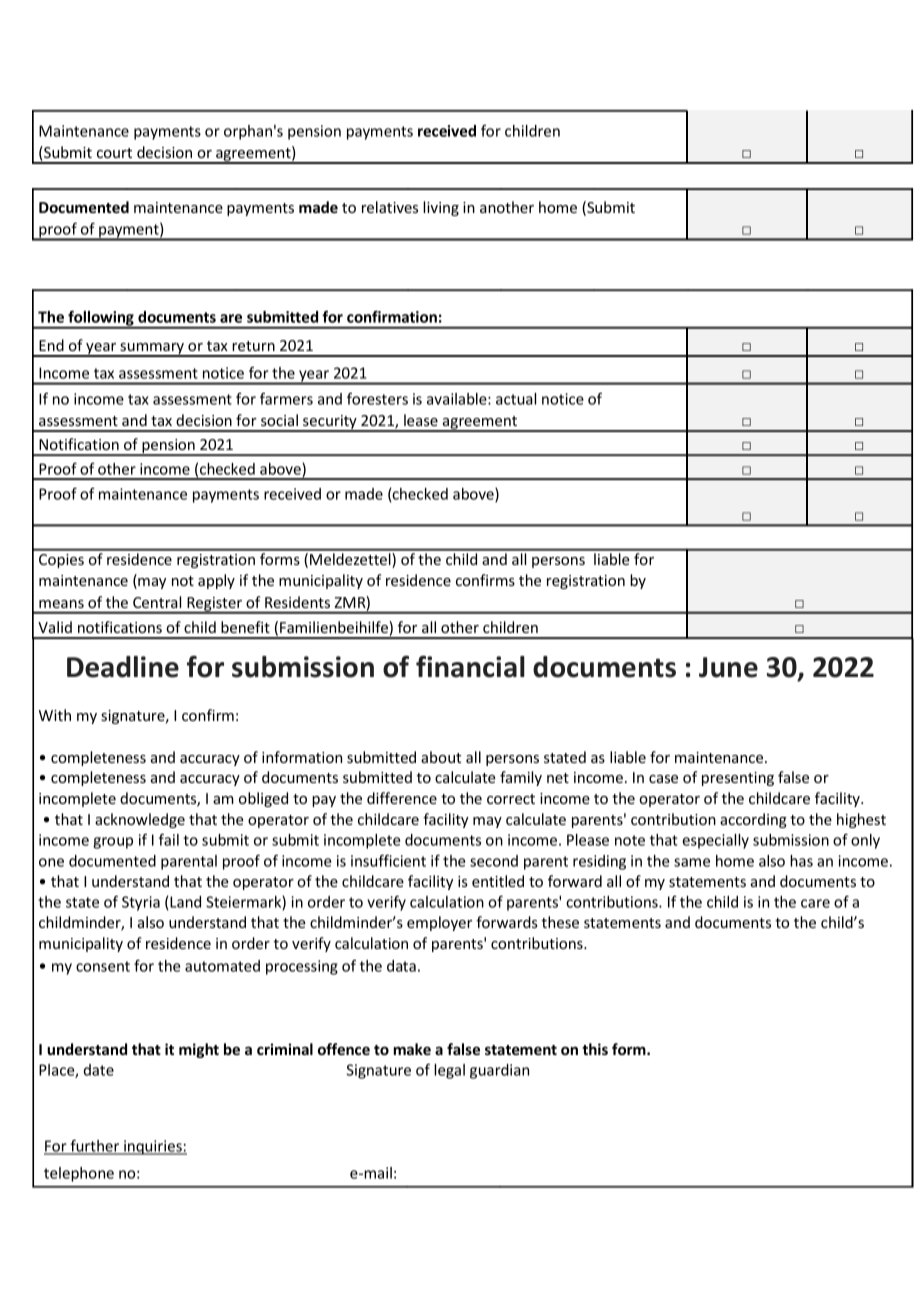 The image size is (924, 1308). I want to click on summary, so click(152, 350).
